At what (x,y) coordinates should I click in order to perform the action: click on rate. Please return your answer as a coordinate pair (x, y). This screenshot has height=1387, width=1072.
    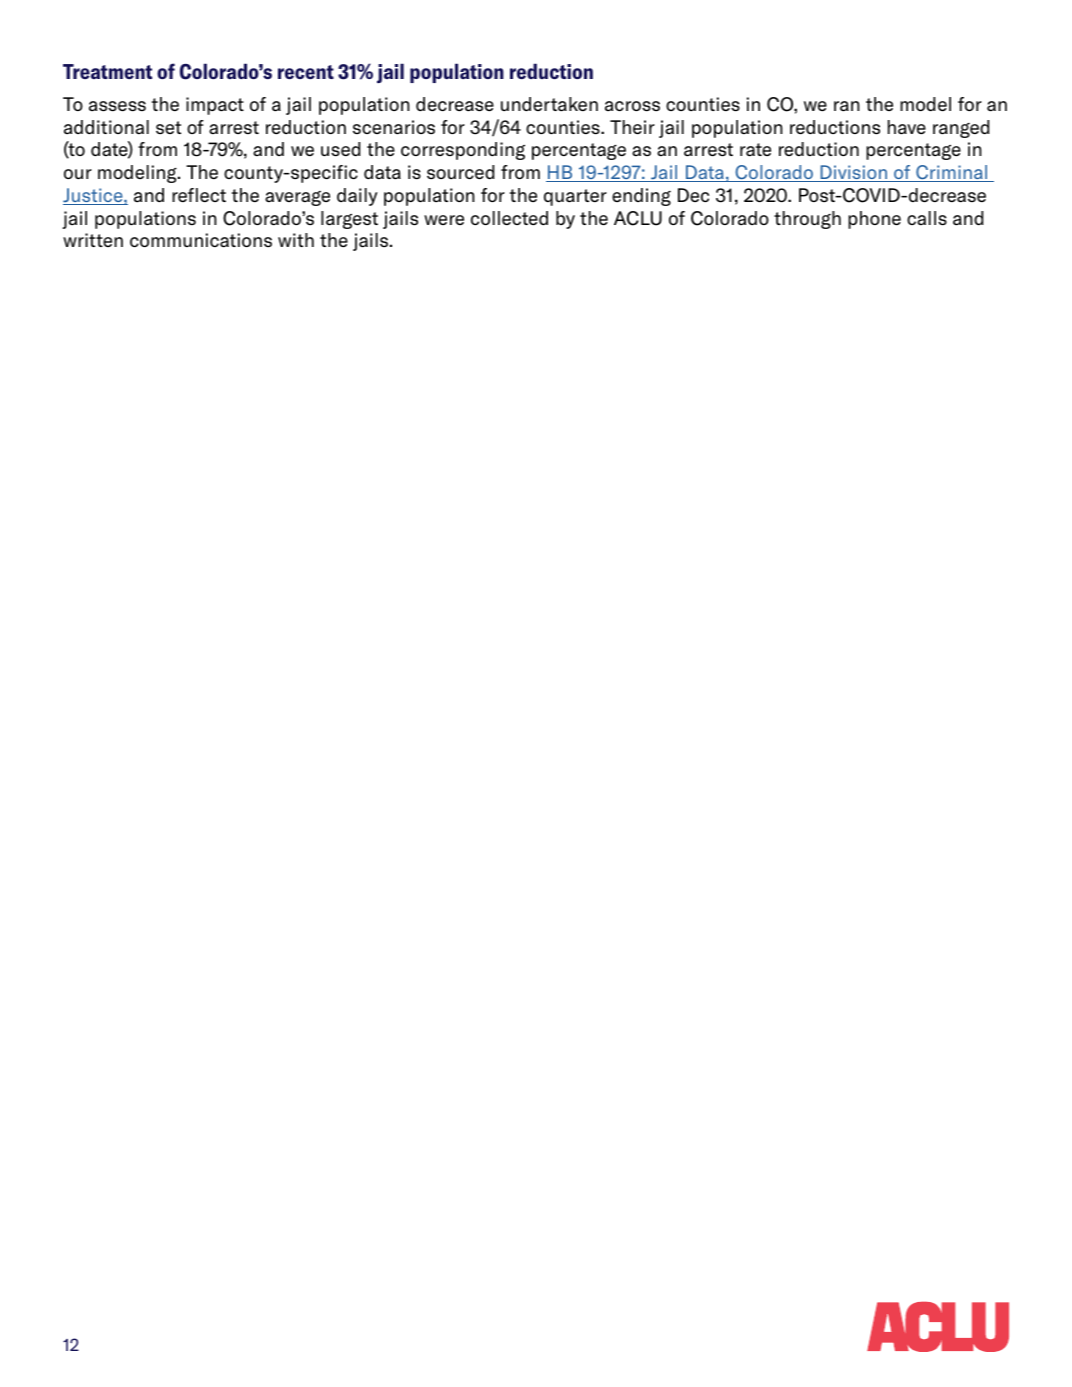
    Looking at the image, I should click on (755, 150).
